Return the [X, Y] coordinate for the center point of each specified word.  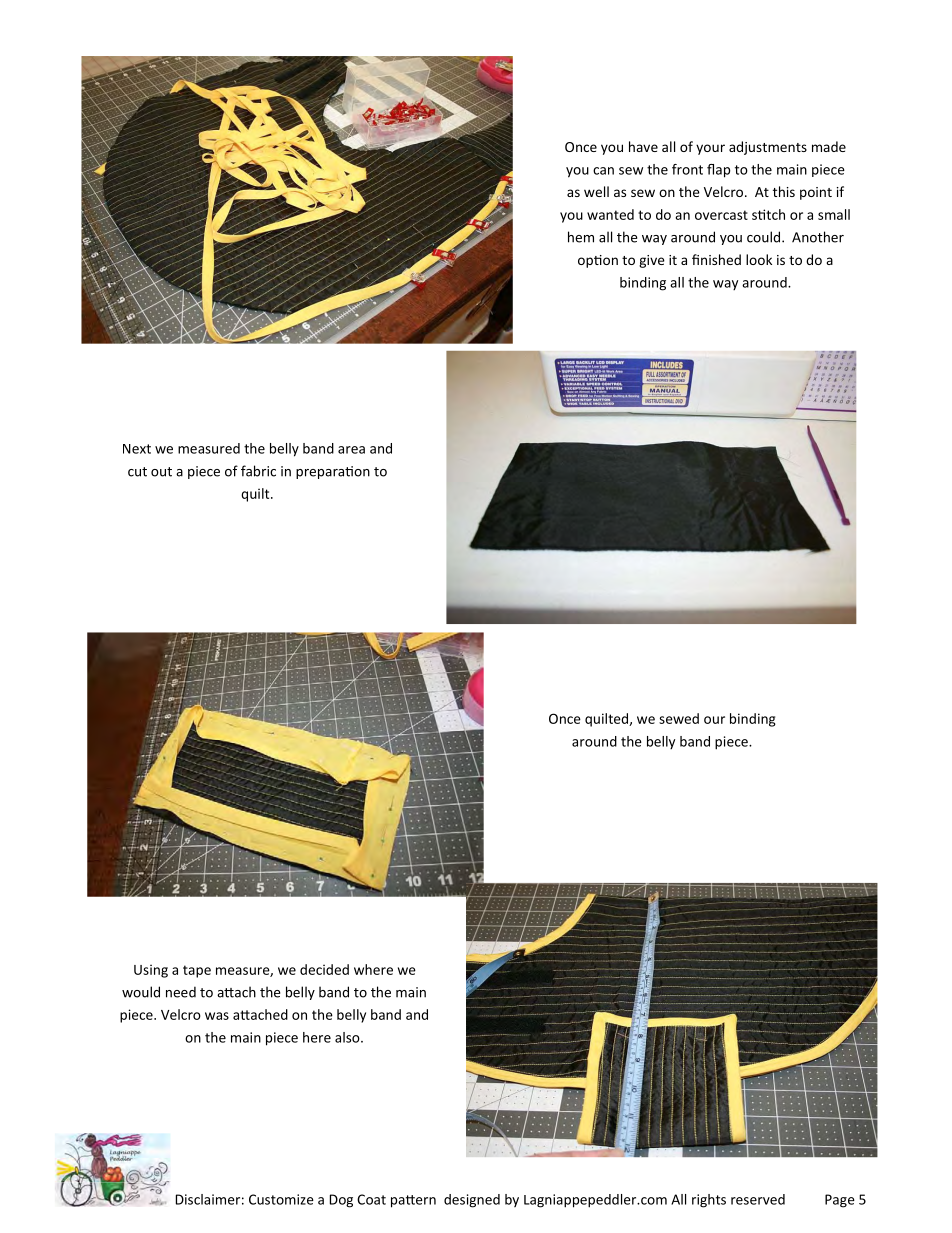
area [351, 450]
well [596, 191]
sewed [679, 718]
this [784, 191]
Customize [281, 1199]
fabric [258, 471]
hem [581, 237]
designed [472, 1201]
